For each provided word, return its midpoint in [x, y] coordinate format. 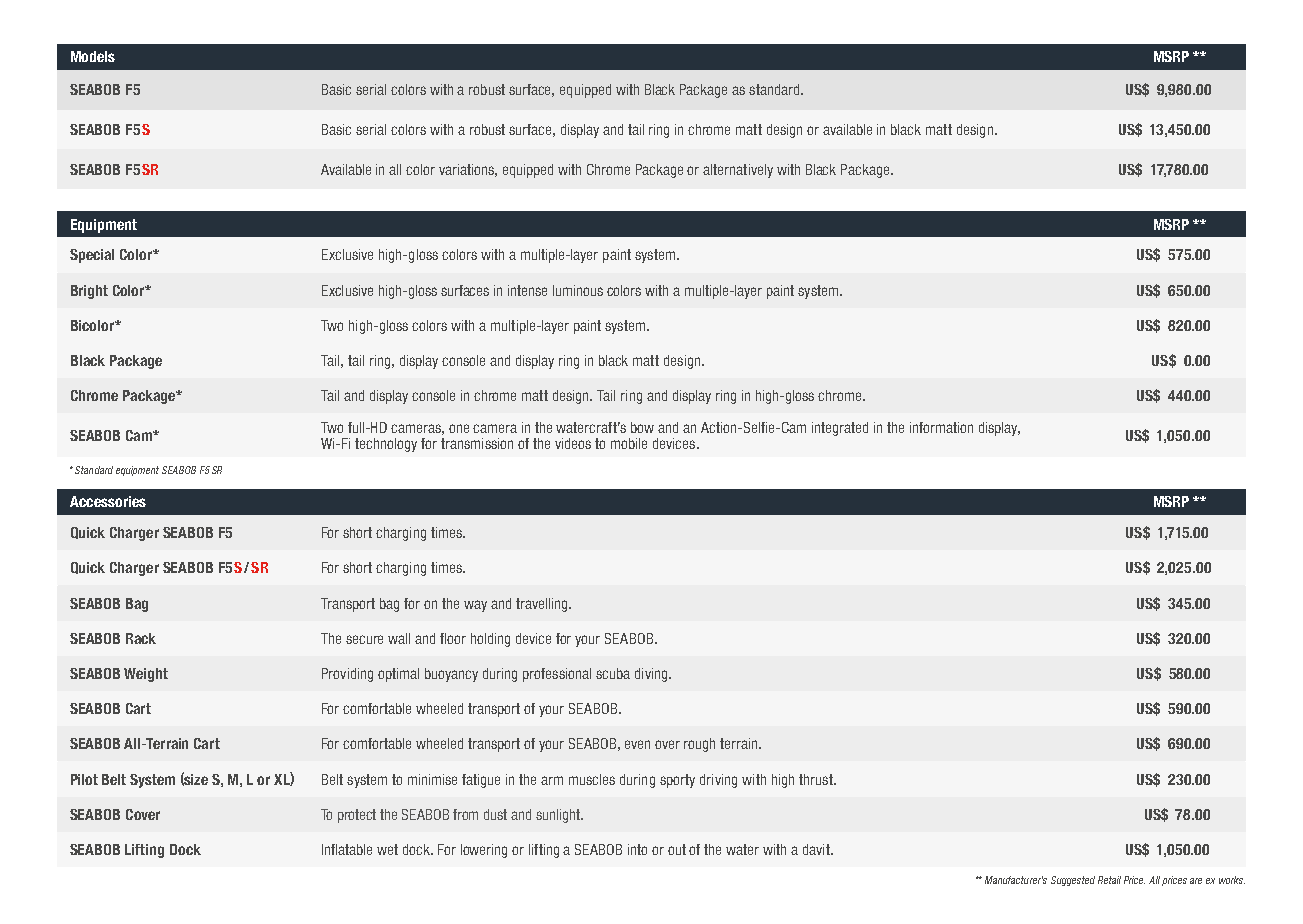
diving [652, 675]
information [941, 427]
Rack [141, 638]
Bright [89, 292]
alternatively [738, 171]
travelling [543, 605]
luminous [578, 290]
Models [93, 56]
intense [527, 290]
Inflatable [347, 849]
